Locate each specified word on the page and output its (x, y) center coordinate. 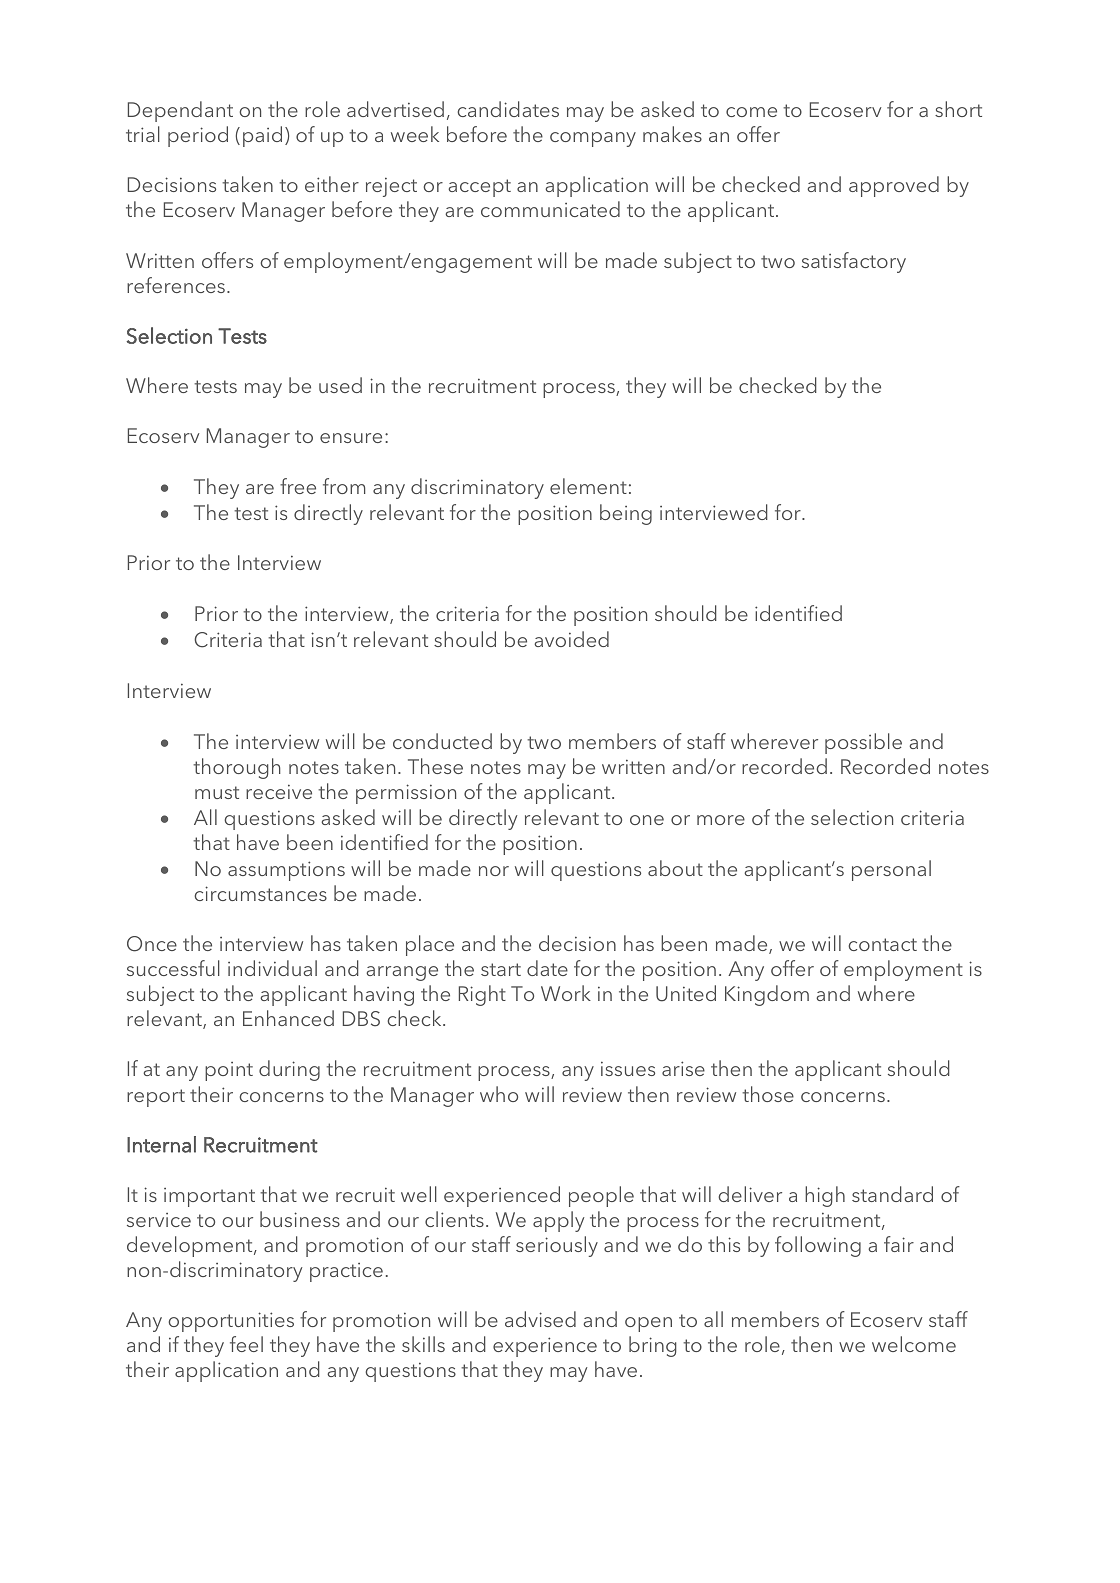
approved (894, 186)
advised (540, 1319)
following (818, 1246)
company (593, 139)
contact (882, 944)
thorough (237, 768)
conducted (442, 741)
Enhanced (288, 1018)
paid (262, 136)
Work (566, 993)
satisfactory (854, 262)
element (588, 486)
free (298, 486)
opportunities (231, 1322)
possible (863, 743)
